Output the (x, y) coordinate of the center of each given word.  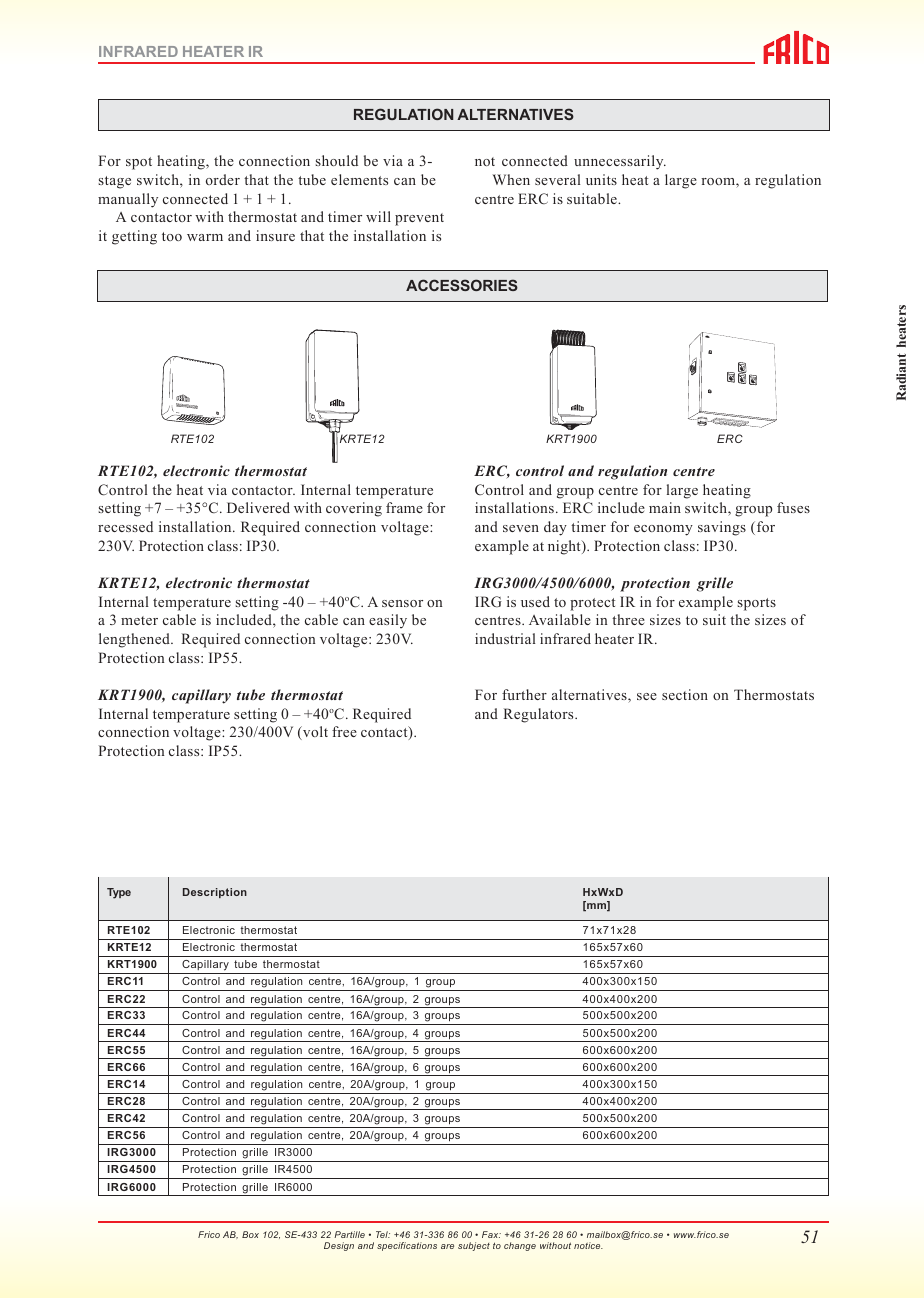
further (524, 694)
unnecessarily (620, 162)
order (223, 179)
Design (339, 1246)
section (685, 694)
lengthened (135, 640)
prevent (419, 219)
